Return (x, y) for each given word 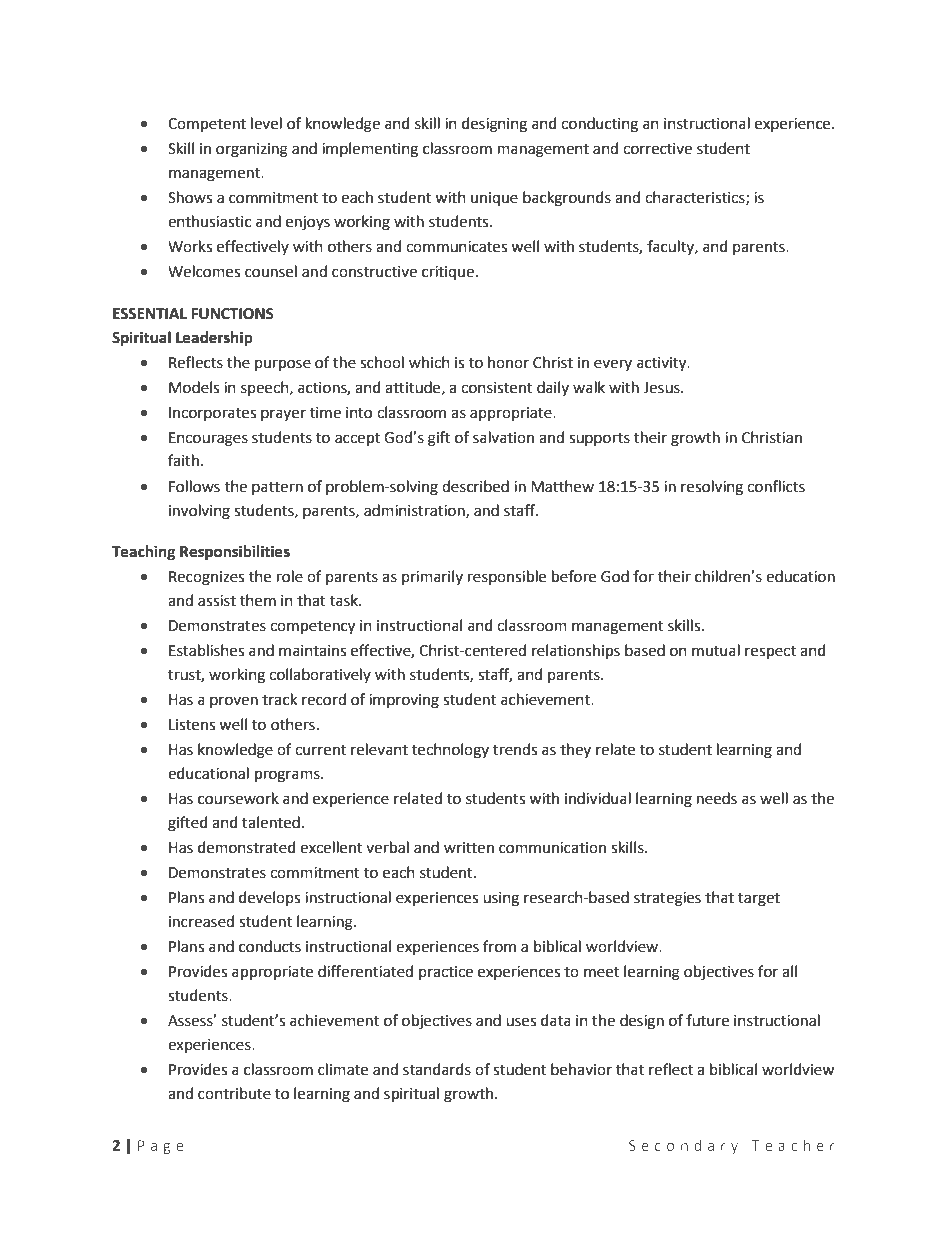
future (707, 1020)
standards (437, 1069)
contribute (234, 1093)
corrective (657, 149)
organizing (252, 150)
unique (494, 199)
